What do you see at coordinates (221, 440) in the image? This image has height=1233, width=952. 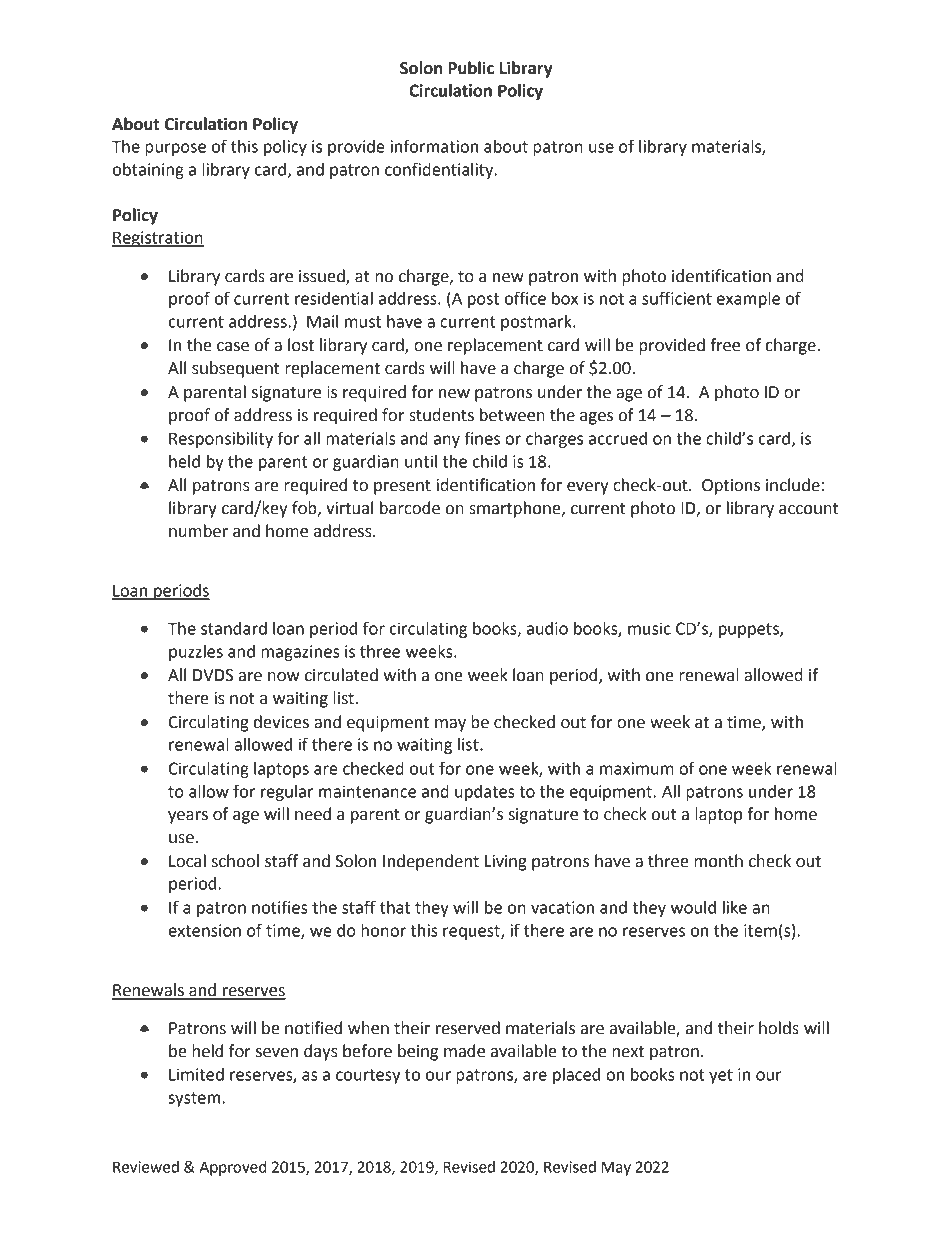 I see `Responsibility` at bounding box center [221, 440].
